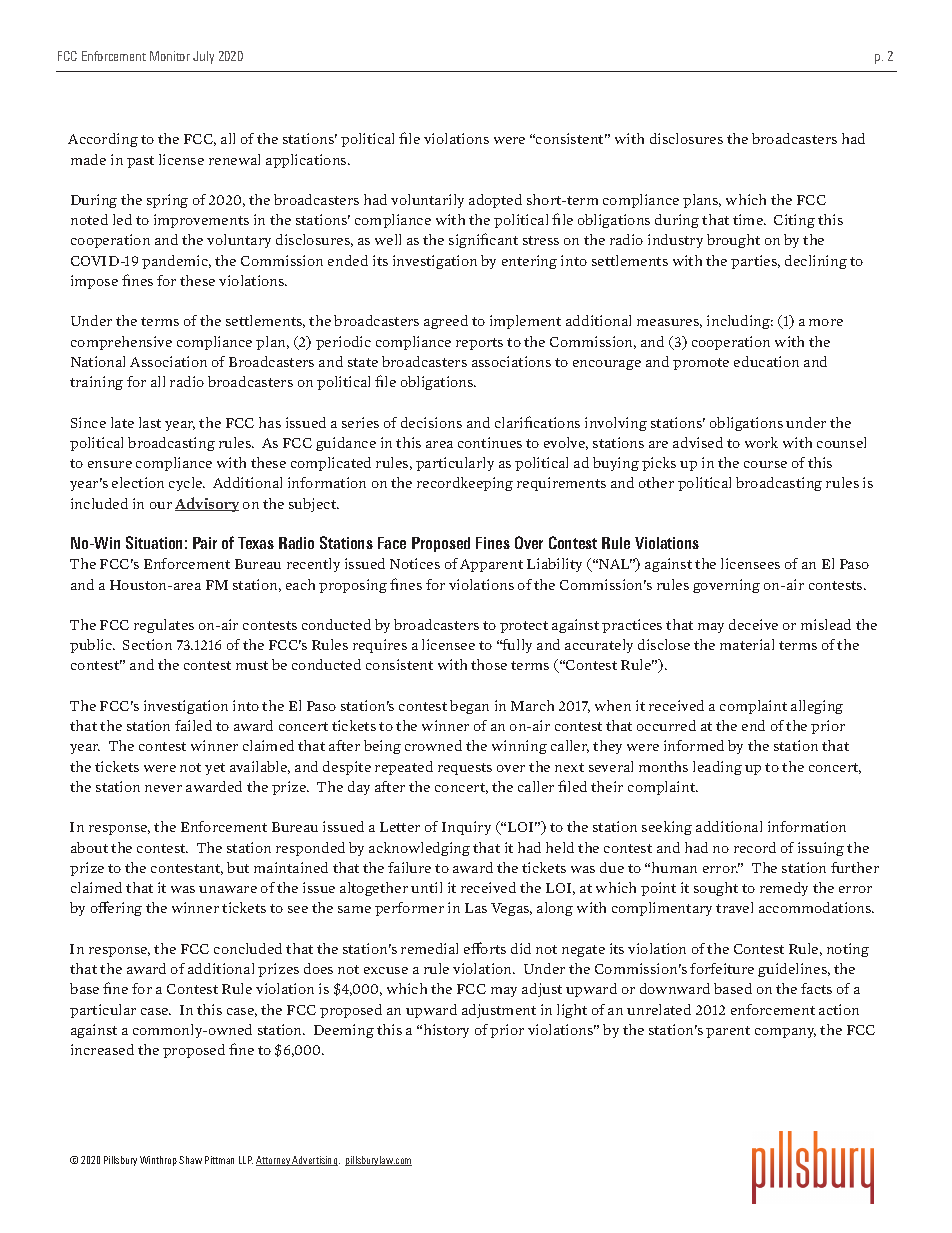 This document has height=1233, width=952. Describe the element at coordinates (190, 1160) in the document. I see `Shaw` at that location.
